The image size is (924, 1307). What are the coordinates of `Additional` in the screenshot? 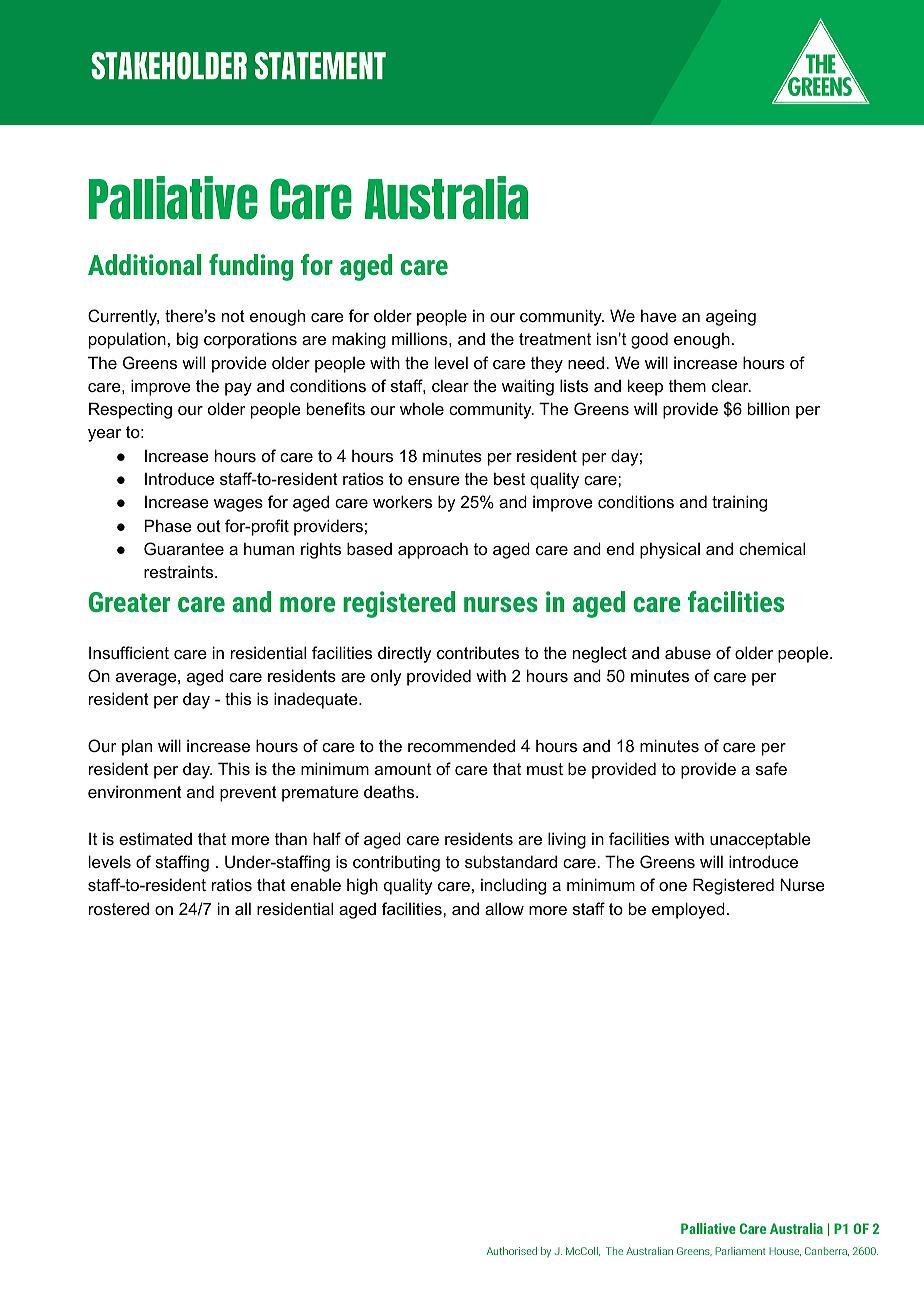 It's located at (144, 264).
